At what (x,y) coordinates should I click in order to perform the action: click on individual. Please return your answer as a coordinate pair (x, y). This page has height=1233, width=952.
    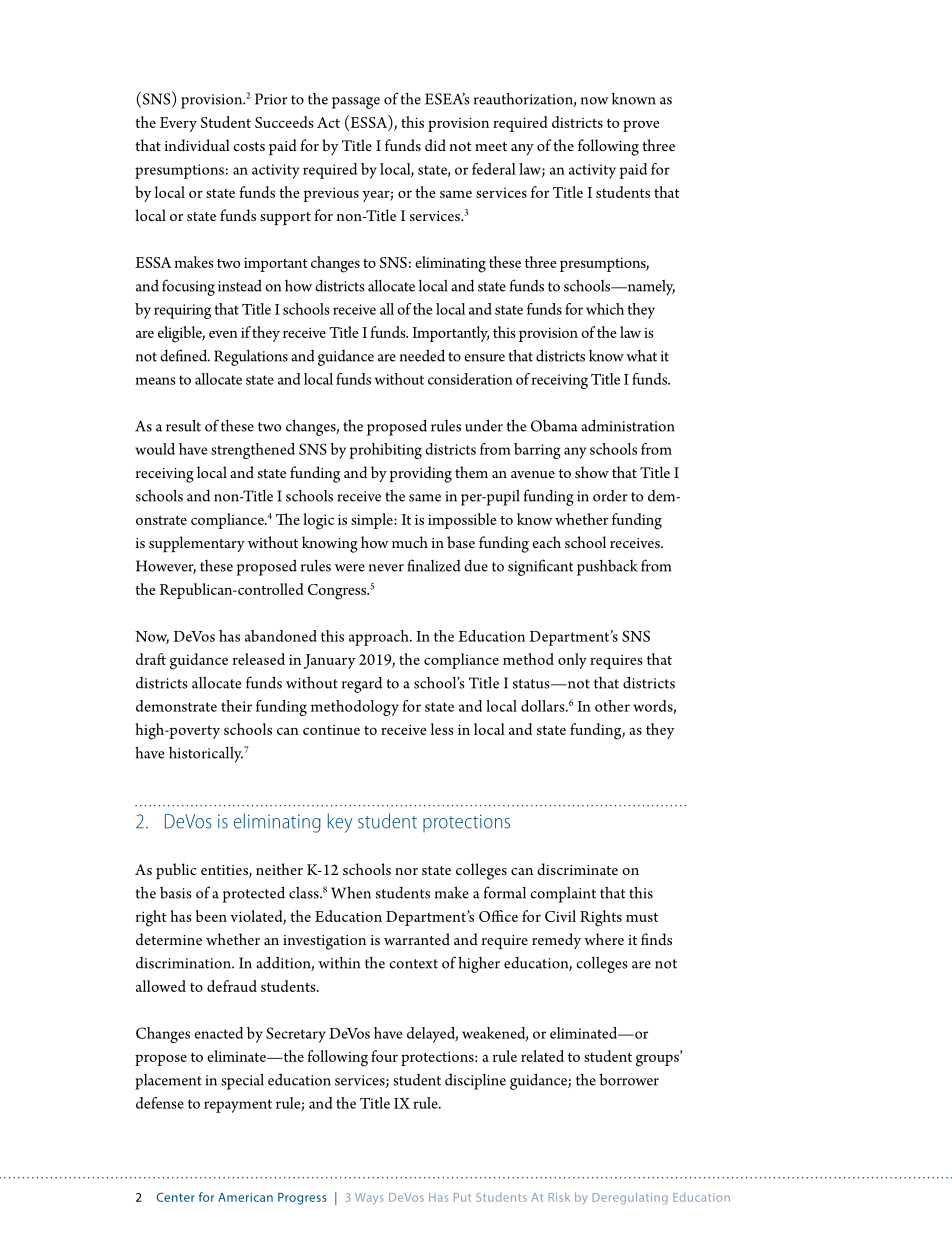
    Looking at the image, I should click on (197, 145).
